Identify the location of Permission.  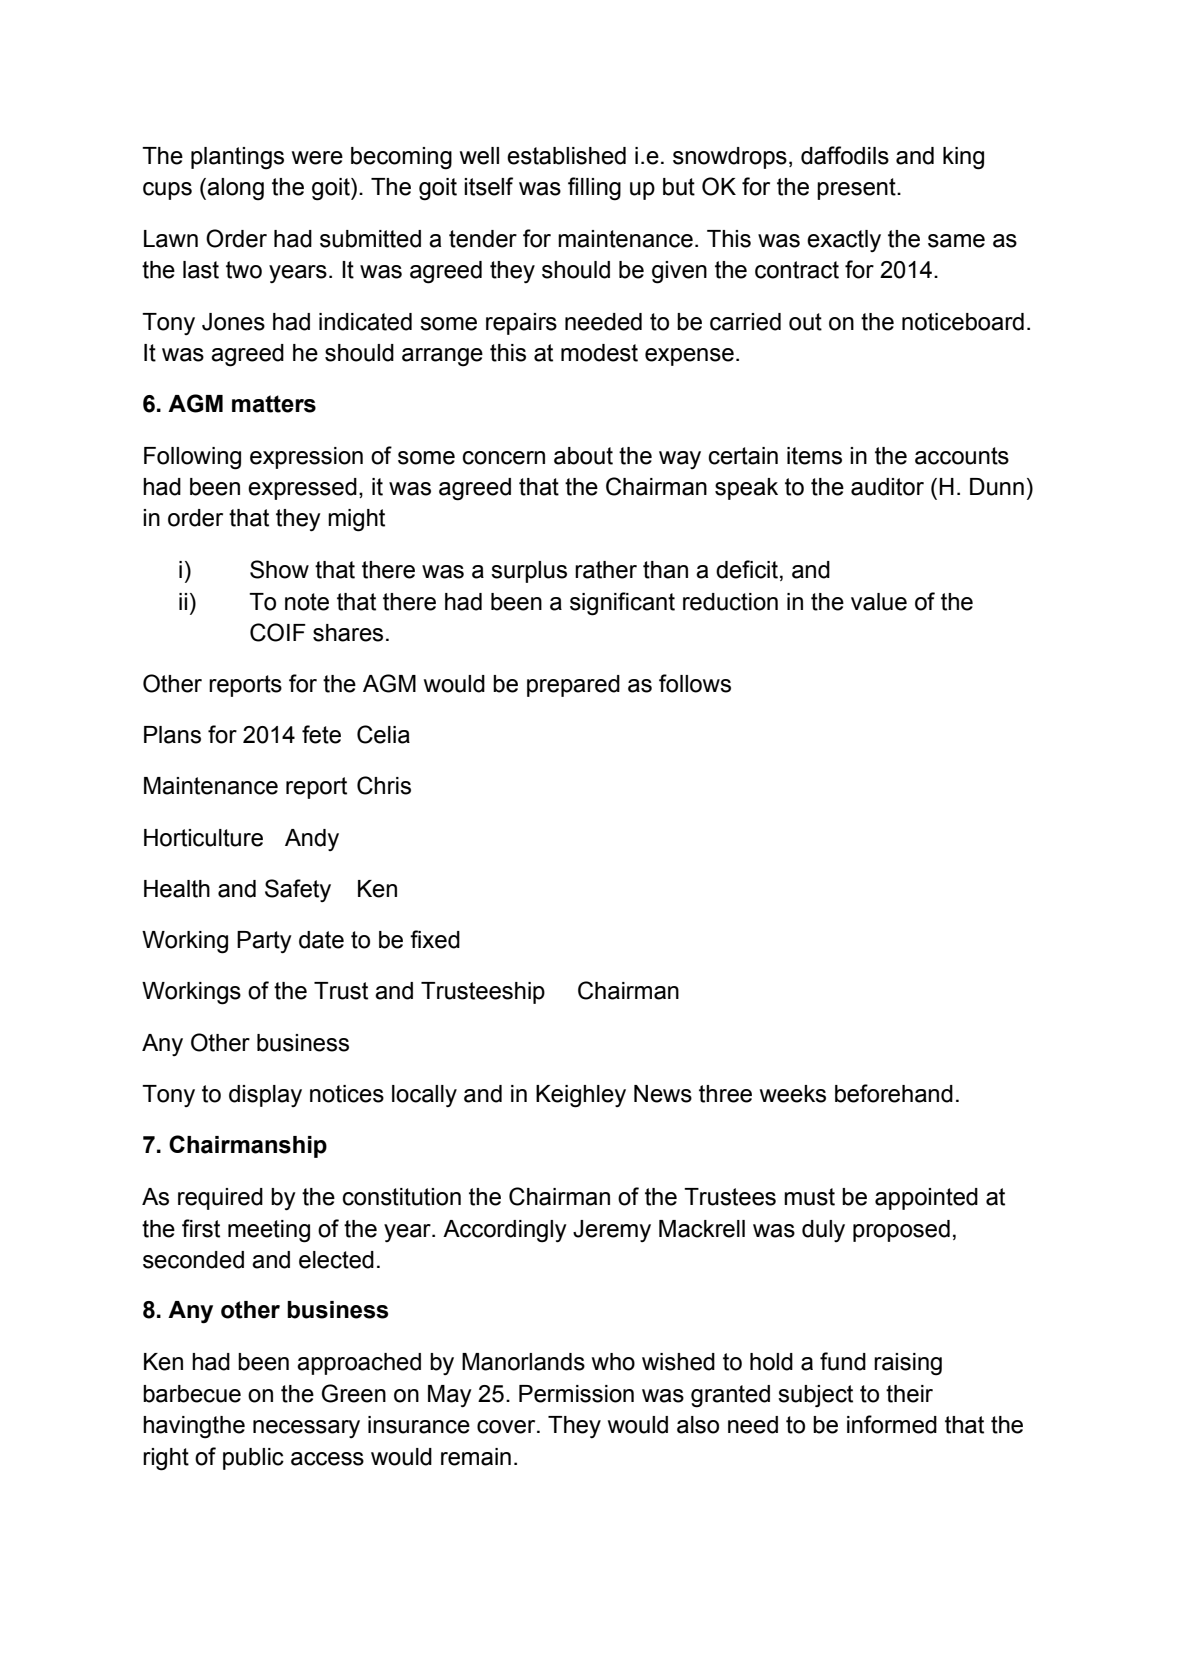
(576, 1394).
